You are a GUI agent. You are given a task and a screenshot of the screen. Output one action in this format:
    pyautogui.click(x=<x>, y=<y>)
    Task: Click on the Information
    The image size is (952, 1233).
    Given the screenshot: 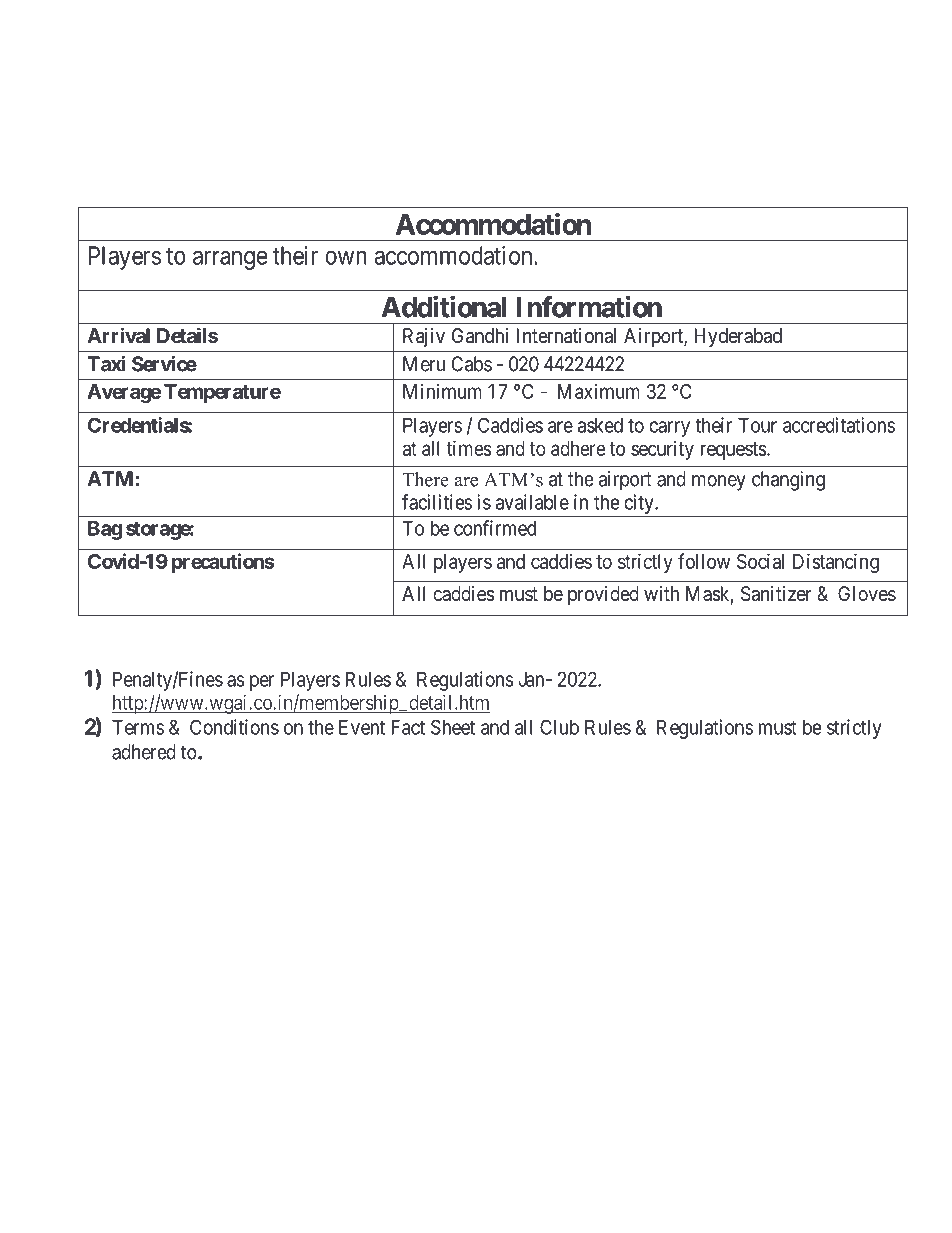 What is the action you would take?
    pyautogui.click(x=589, y=307)
